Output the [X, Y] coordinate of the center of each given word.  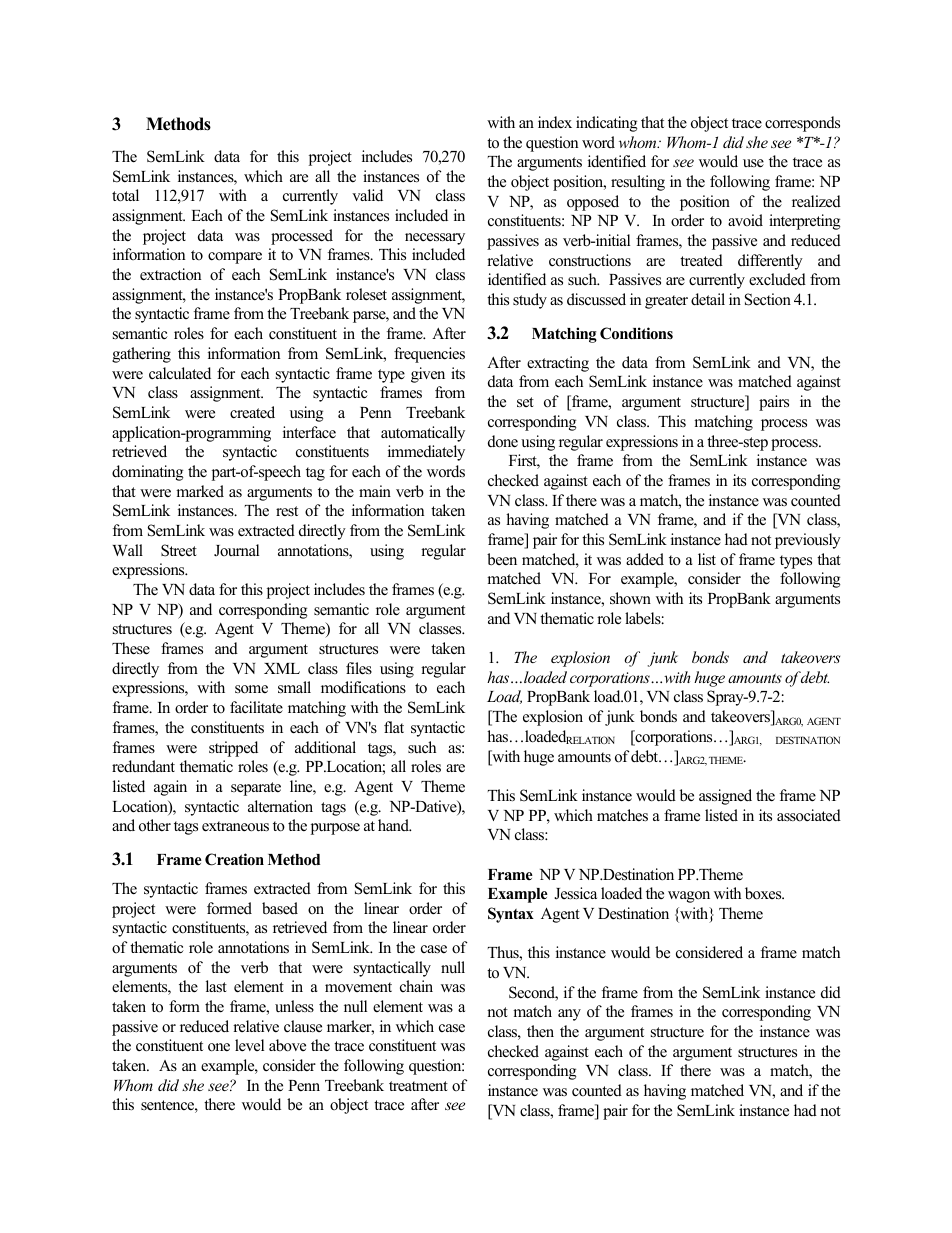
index [555, 122]
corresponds [802, 124]
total [125, 195]
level [249, 1045]
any [569, 1015]
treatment [418, 1086]
